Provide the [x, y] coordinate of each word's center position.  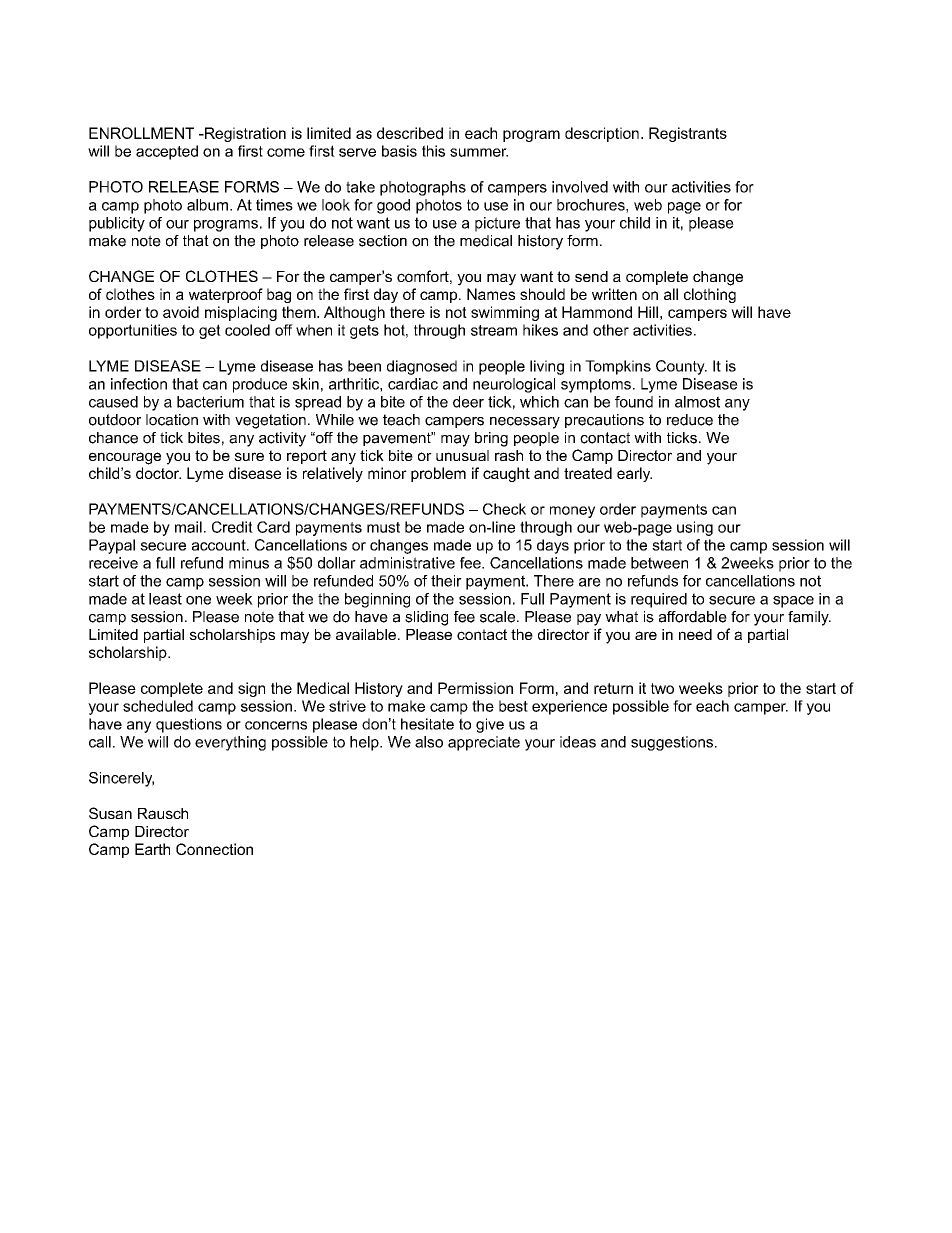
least [165, 599]
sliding [426, 618]
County [681, 367]
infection [139, 384]
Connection [214, 849]
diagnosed [422, 367]
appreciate [484, 743]
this [433, 151]
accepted [167, 152]
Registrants [688, 134]
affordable [693, 617]
